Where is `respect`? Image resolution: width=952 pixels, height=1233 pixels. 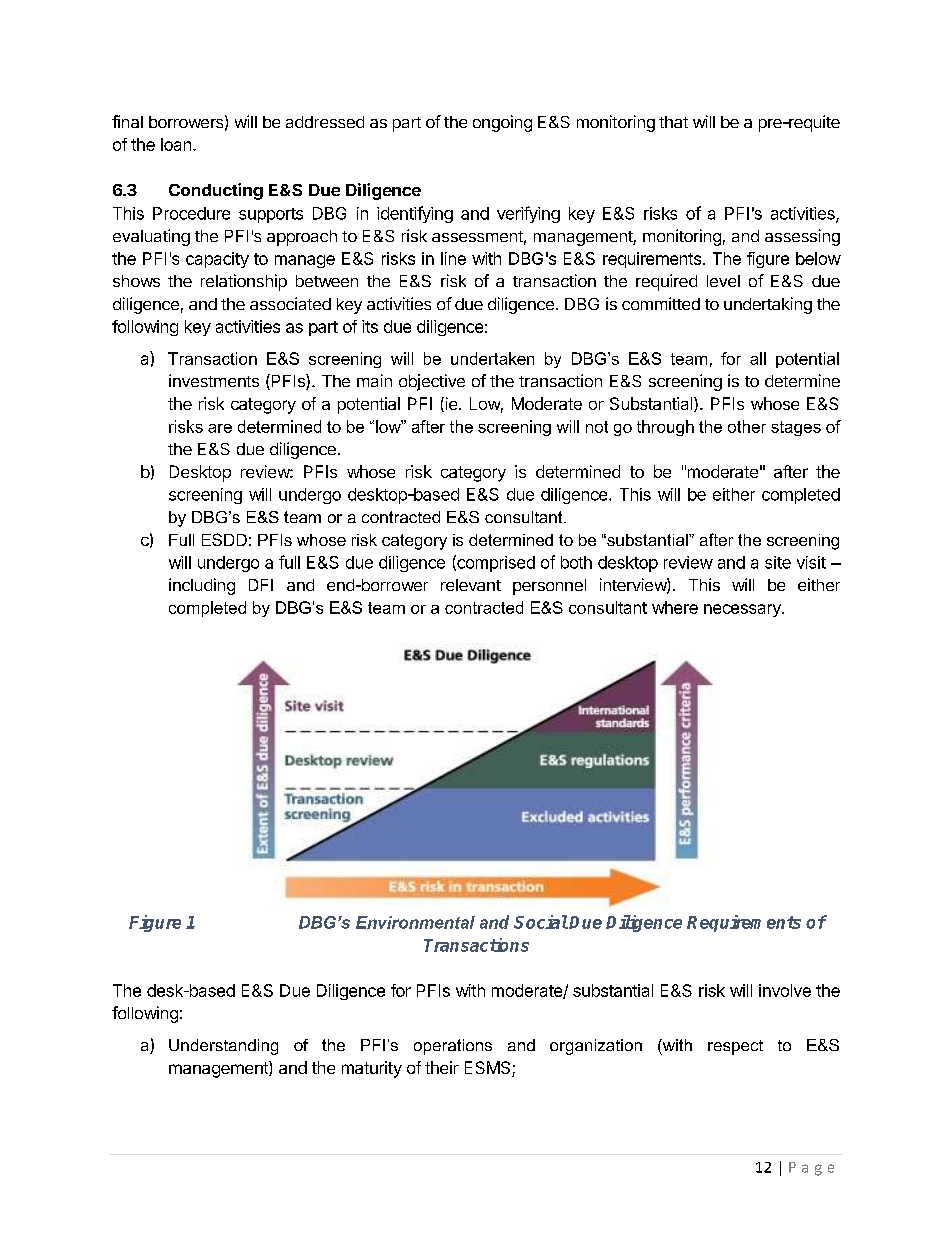
respect is located at coordinates (735, 1047).
